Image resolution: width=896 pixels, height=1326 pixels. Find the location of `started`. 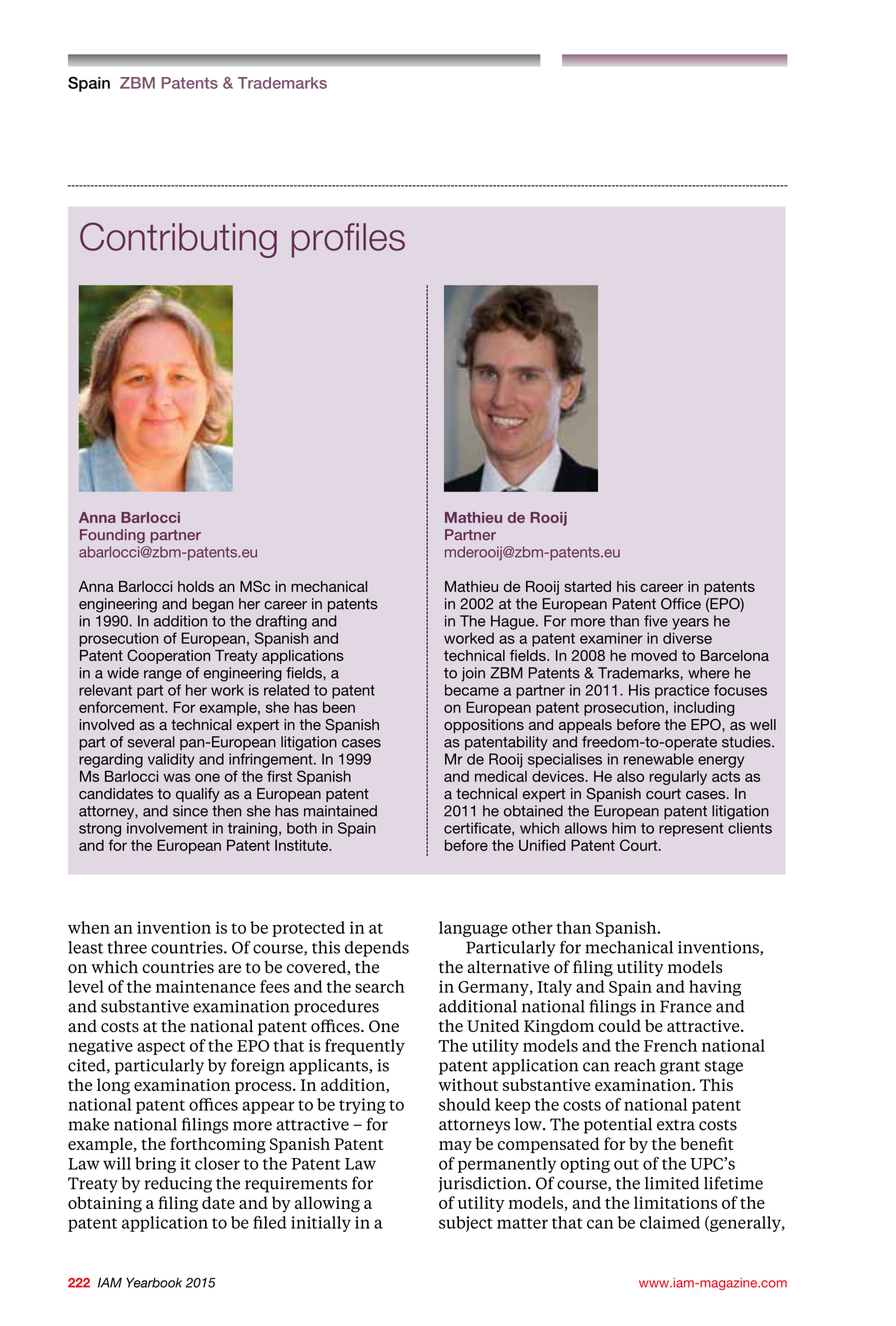

started is located at coordinates (587, 586).
